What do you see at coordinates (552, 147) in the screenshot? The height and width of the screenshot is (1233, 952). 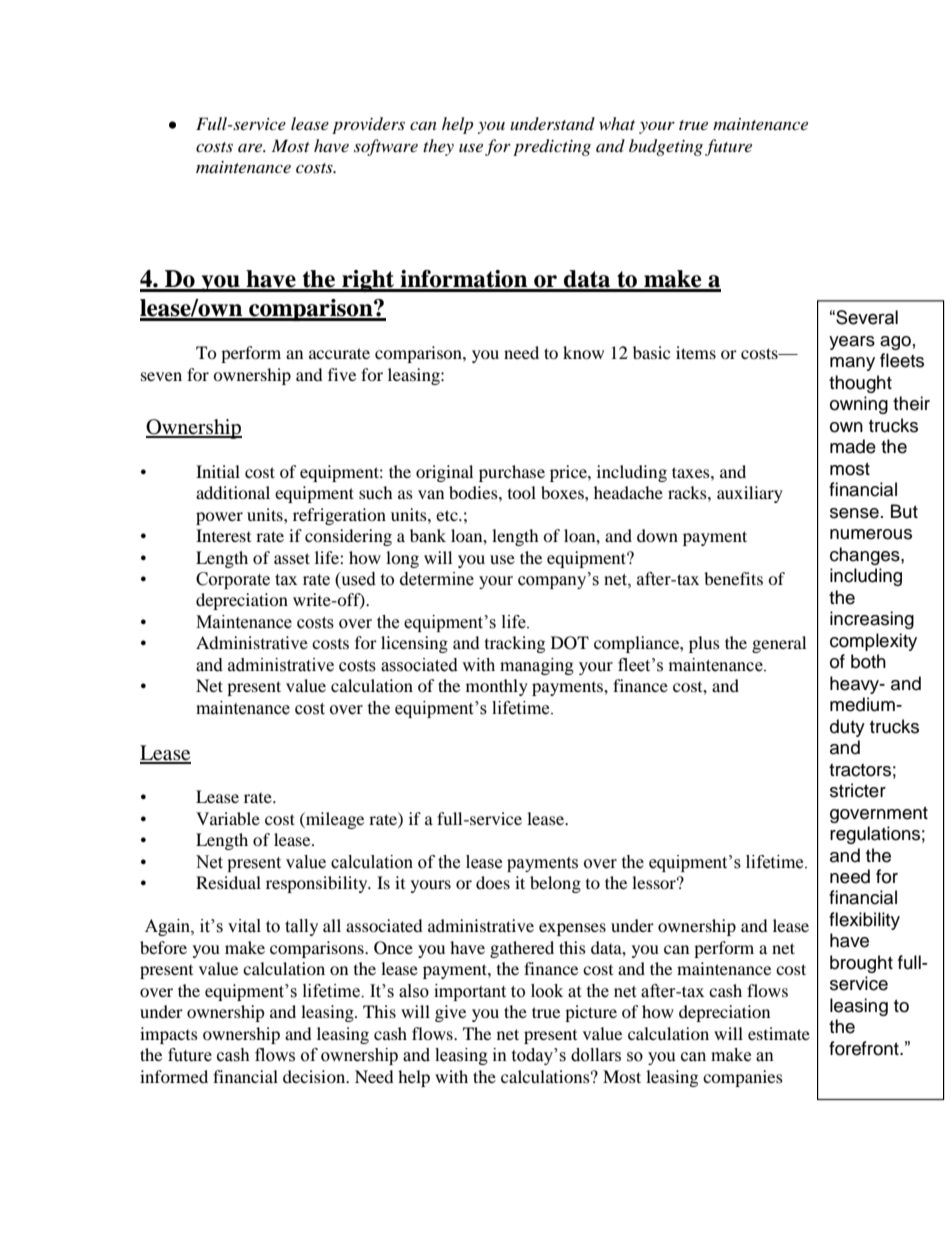 I see `predicting` at bounding box center [552, 147].
